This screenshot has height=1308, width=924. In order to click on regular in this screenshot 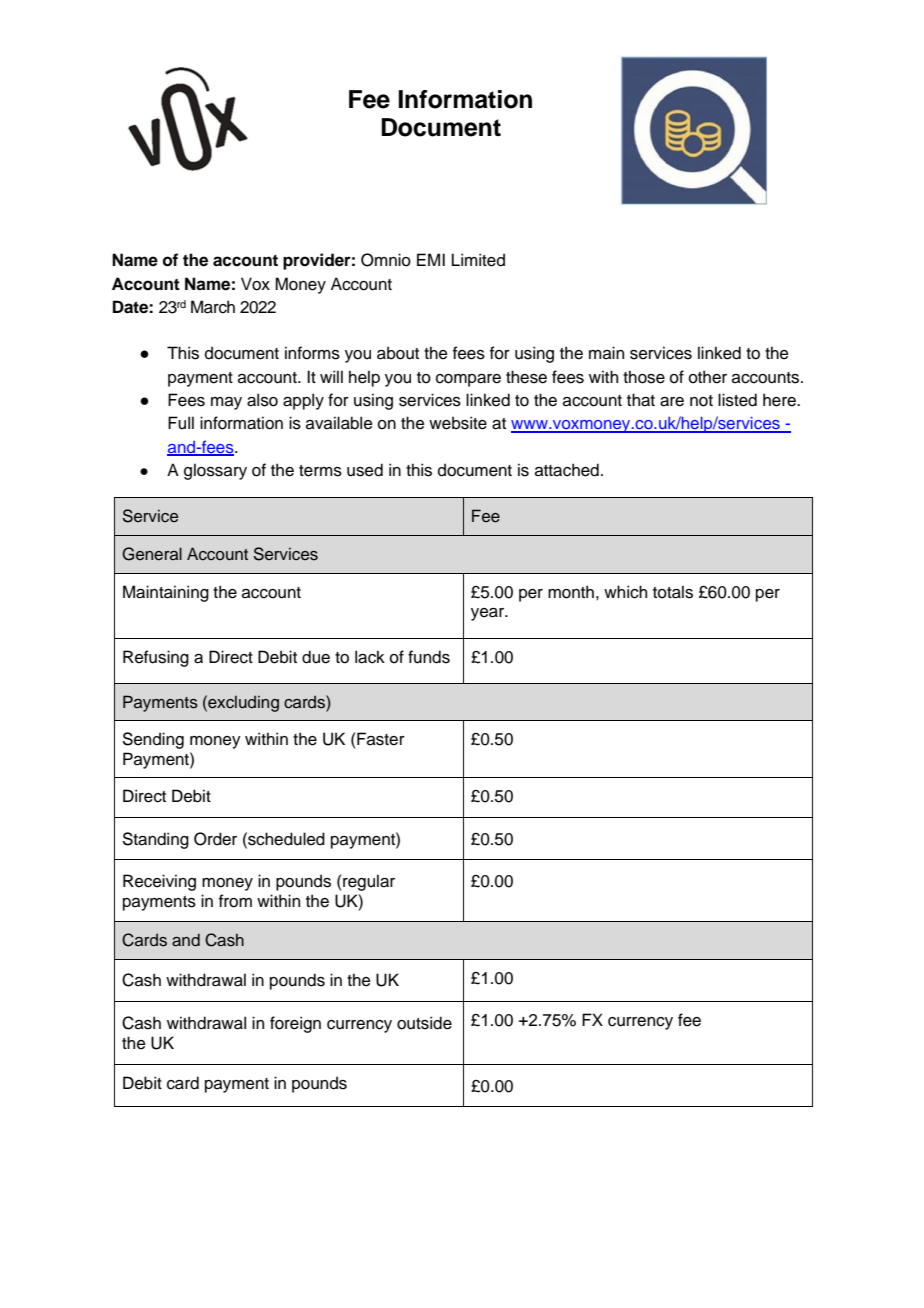, I will do `click(369, 882)`.
